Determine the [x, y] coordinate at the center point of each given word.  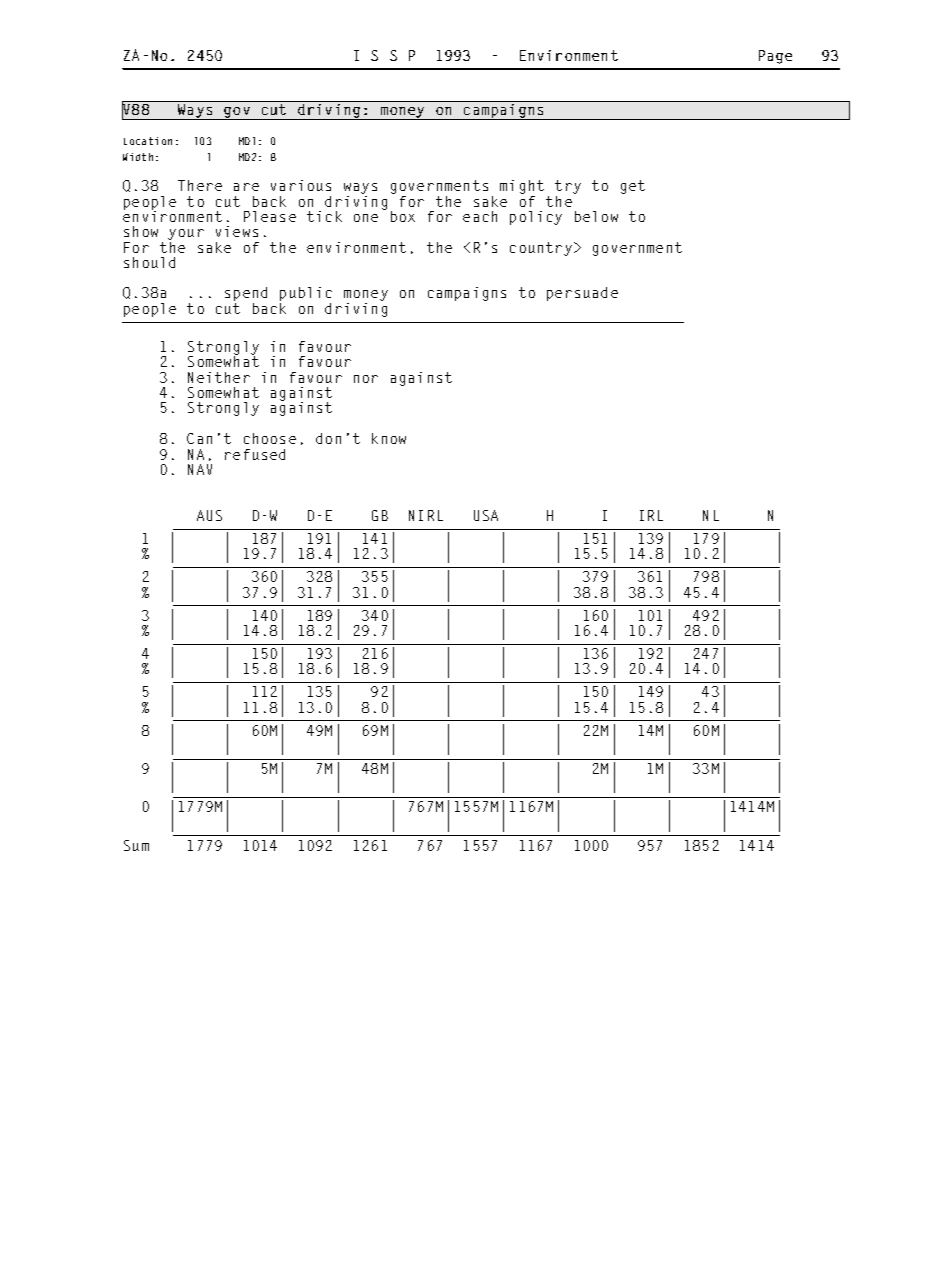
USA [486, 515]
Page [775, 57]
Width [138, 157]
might [522, 188]
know [389, 438]
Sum [136, 845]
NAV [200, 469]
